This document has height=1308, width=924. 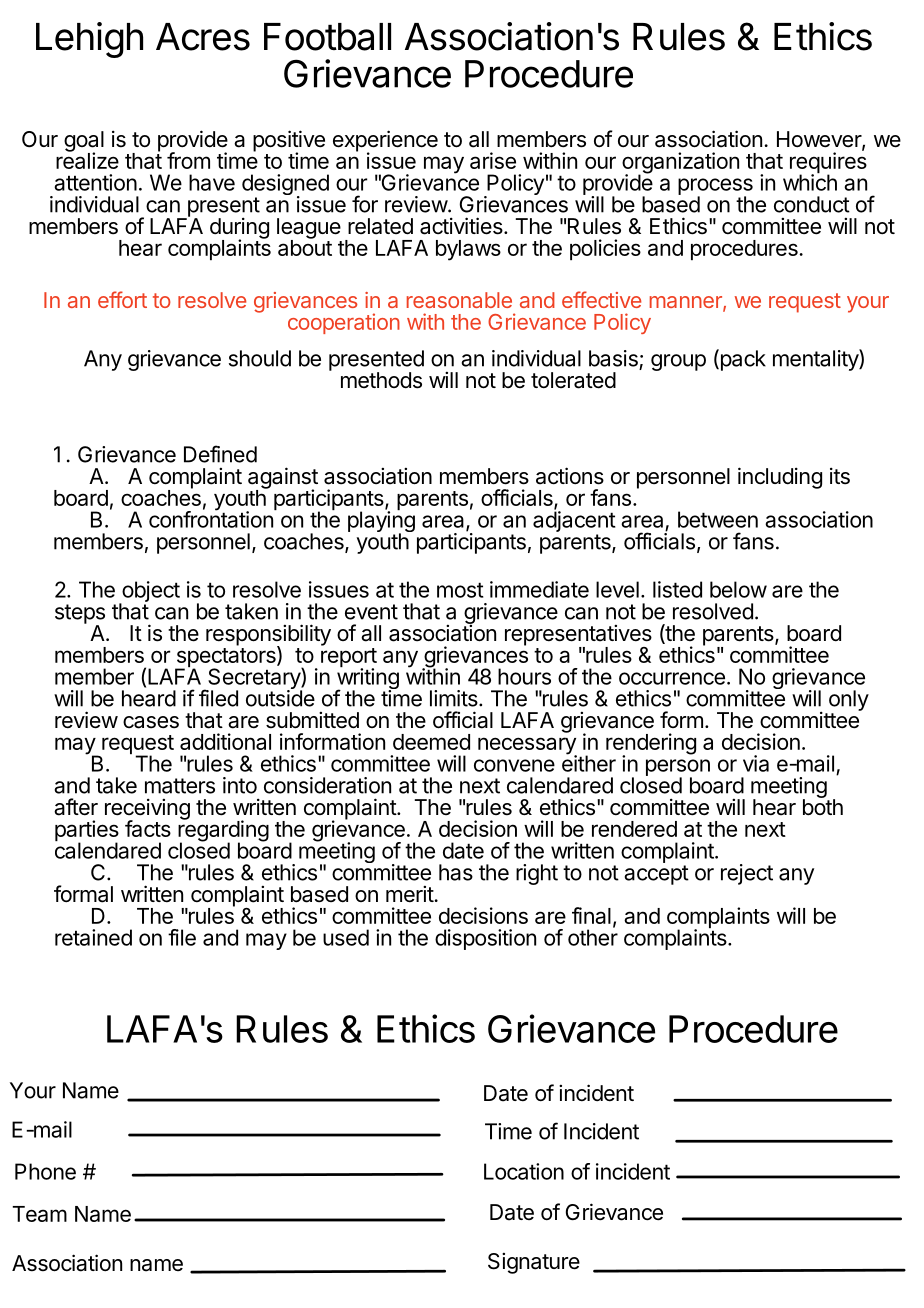 What do you see at coordinates (122, 299) in the document?
I see `effort` at bounding box center [122, 299].
